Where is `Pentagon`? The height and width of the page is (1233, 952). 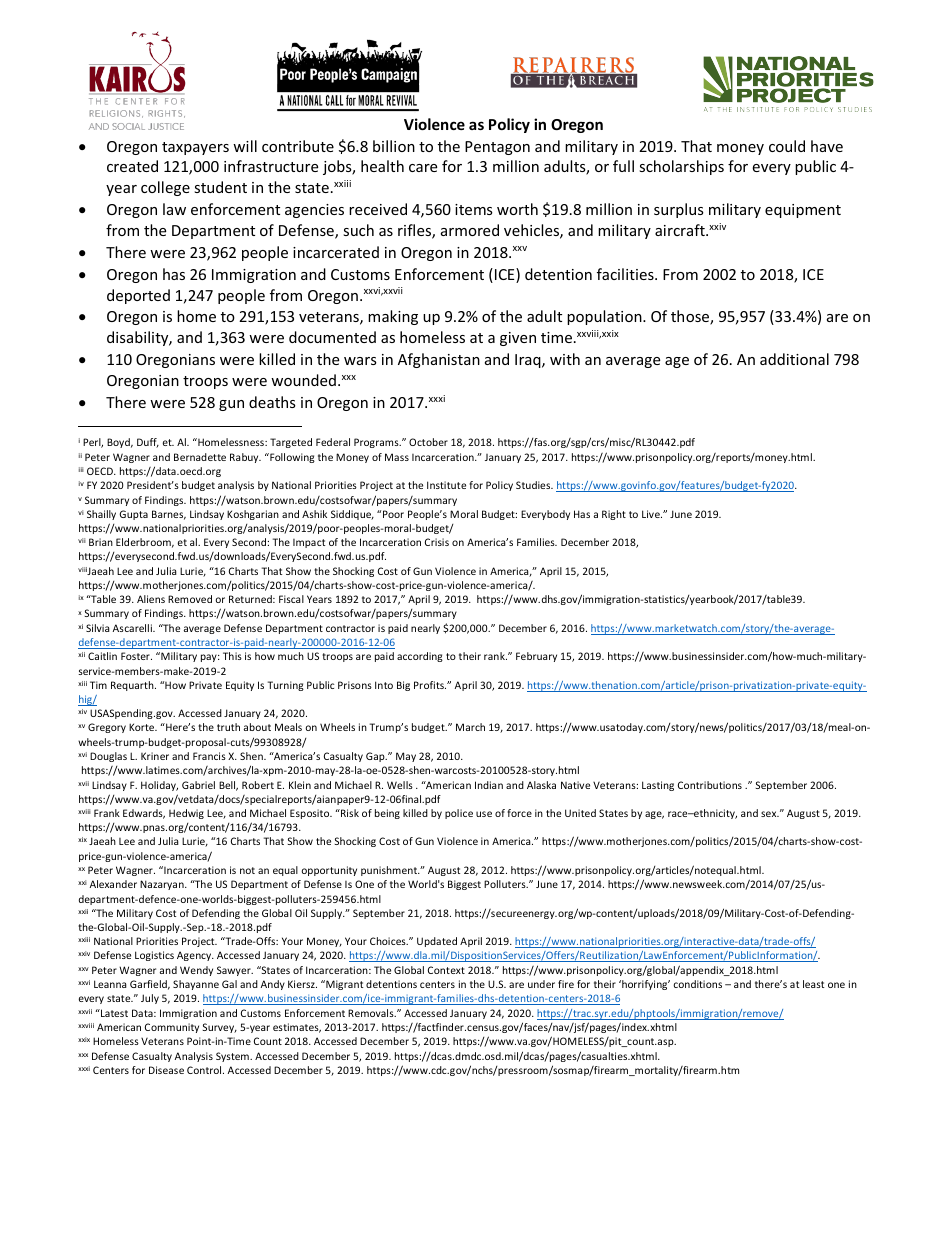
Pentagon is located at coordinates (497, 148).
